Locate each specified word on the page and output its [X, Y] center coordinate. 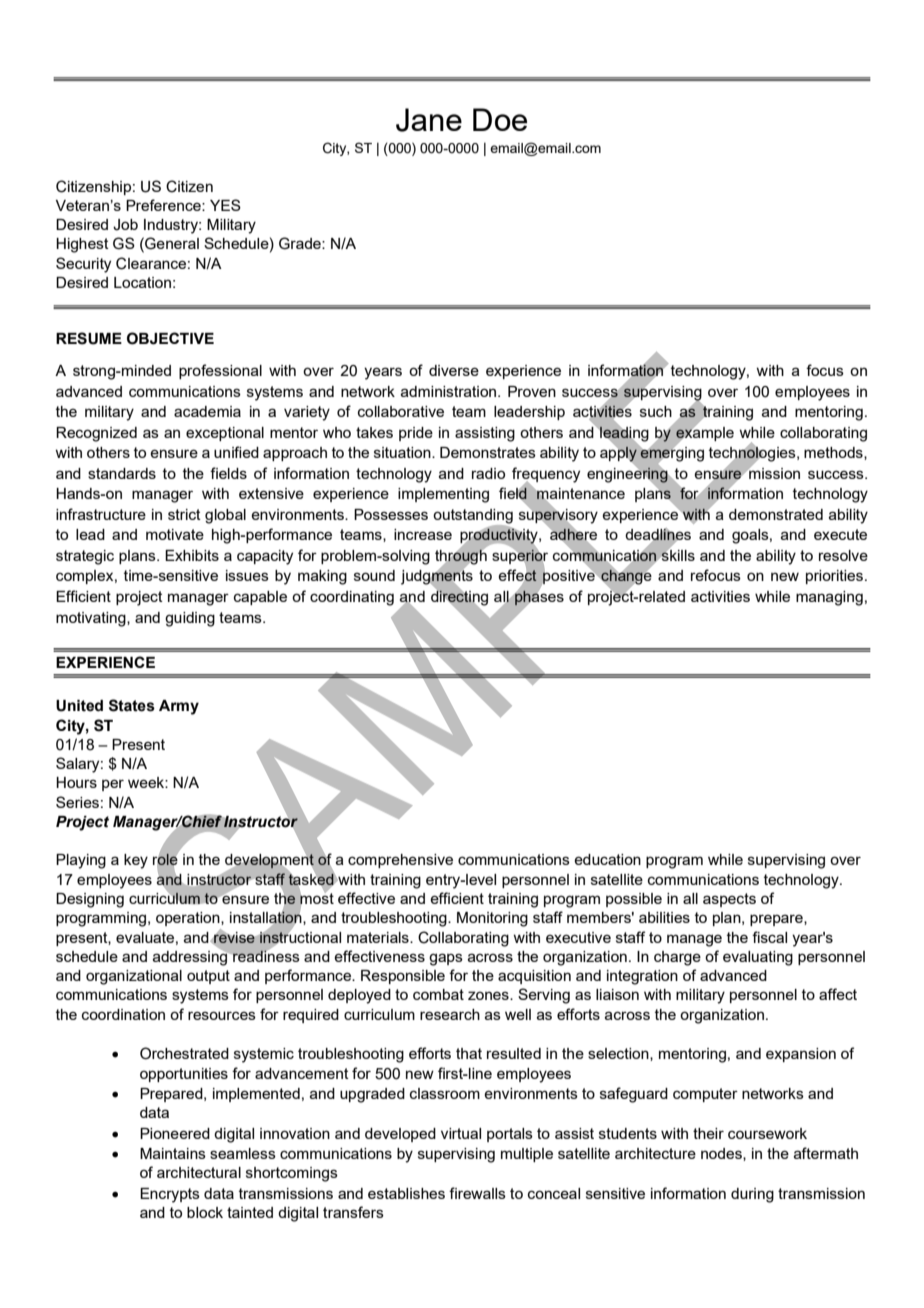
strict [184, 514]
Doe [500, 119]
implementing [443, 495]
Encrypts [170, 1195]
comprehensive [400, 861]
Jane [429, 120]
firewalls [477, 1193]
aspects [729, 900]
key [136, 861]
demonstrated [776, 514]
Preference [164, 205]
